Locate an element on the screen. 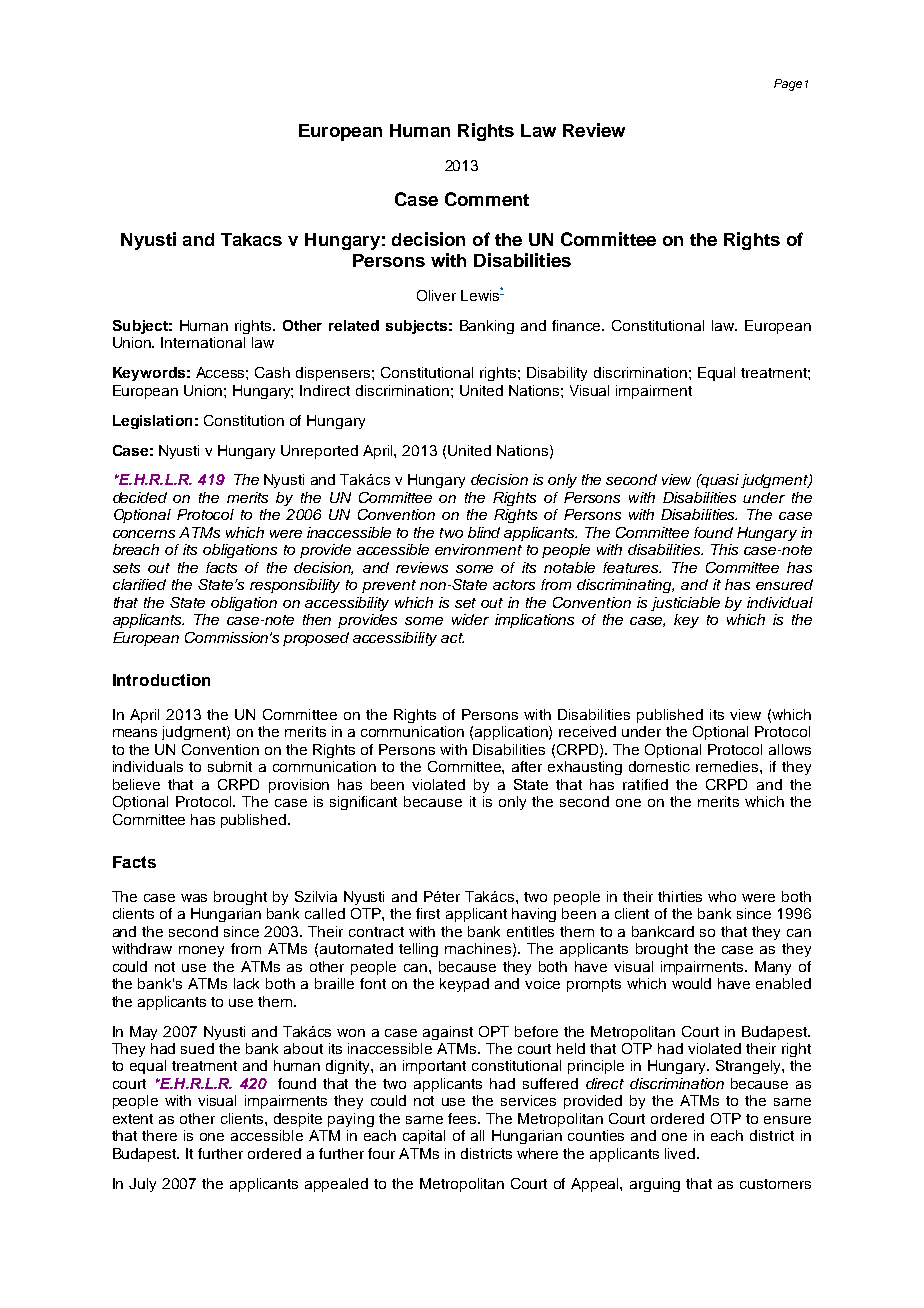 The width and height of the screenshot is (924, 1308). Comment is located at coordinates (487, 199).
